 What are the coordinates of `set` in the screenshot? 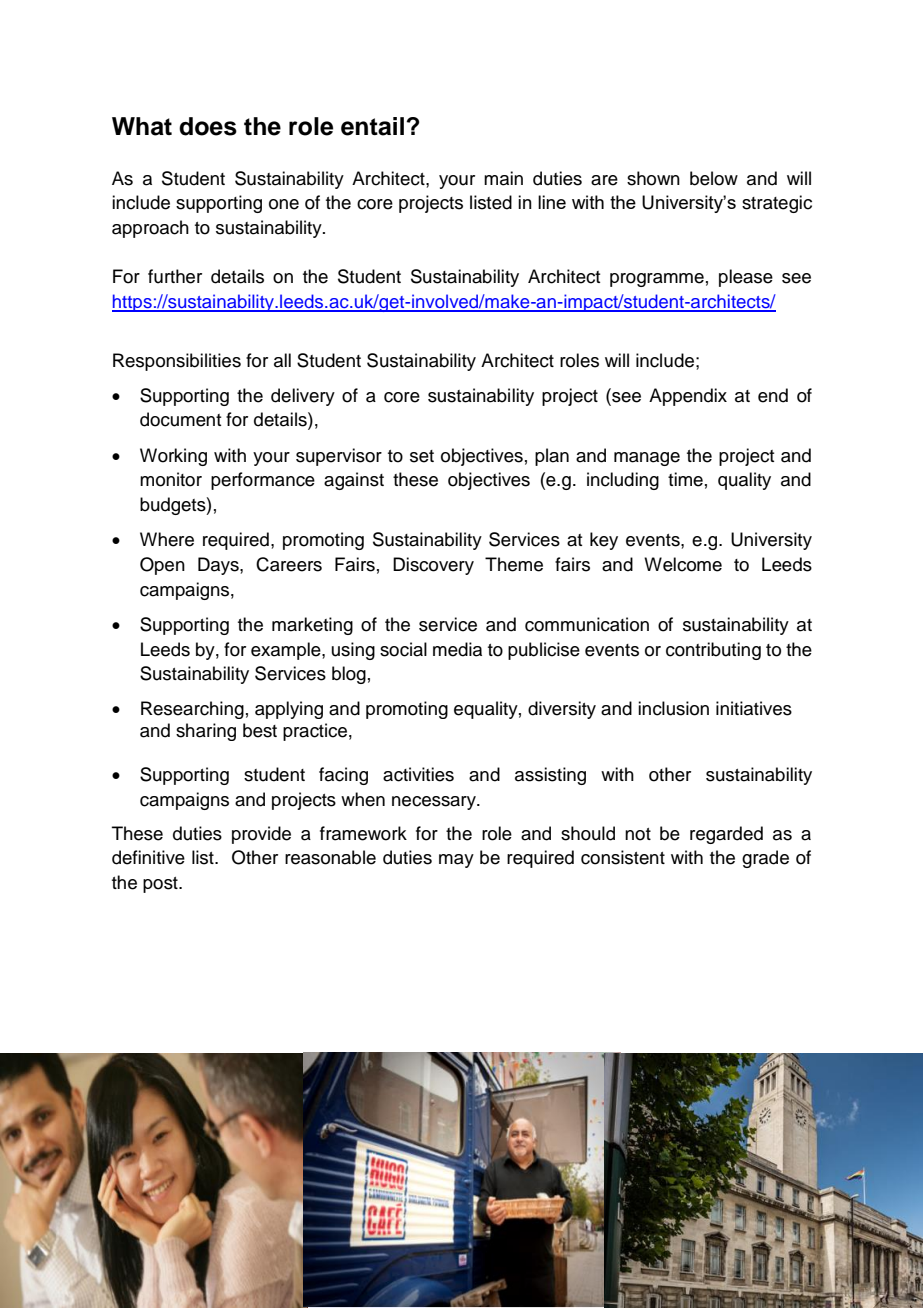 It's located at (422, 456).
